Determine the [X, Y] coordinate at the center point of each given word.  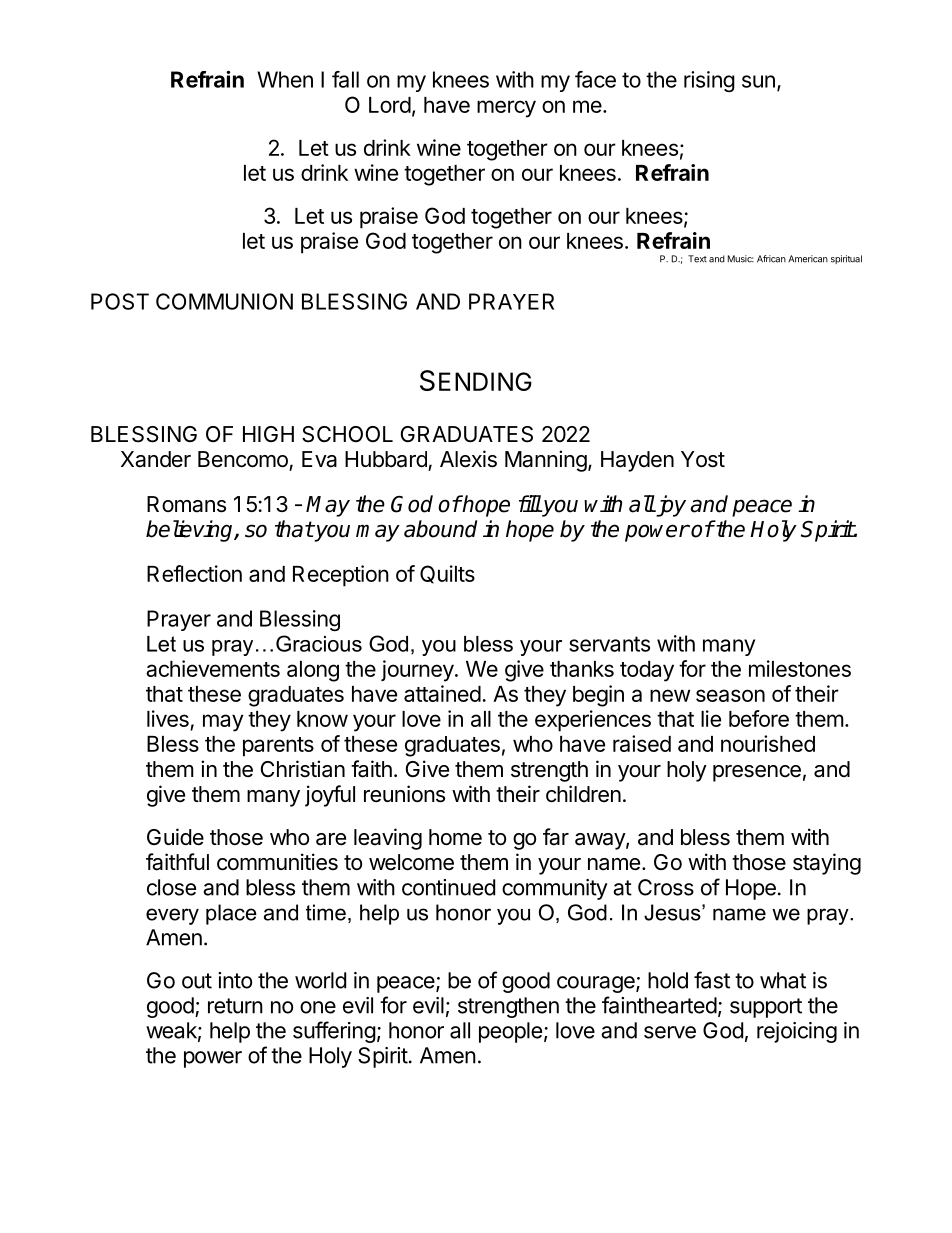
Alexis [468, 459]
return [235, 1006]
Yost [703, 459]
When [285, 79]
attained [442, 693]
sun [758, 81]
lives [169, 720]
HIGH [268, 434]
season [730, 695]
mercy [506, 109]
